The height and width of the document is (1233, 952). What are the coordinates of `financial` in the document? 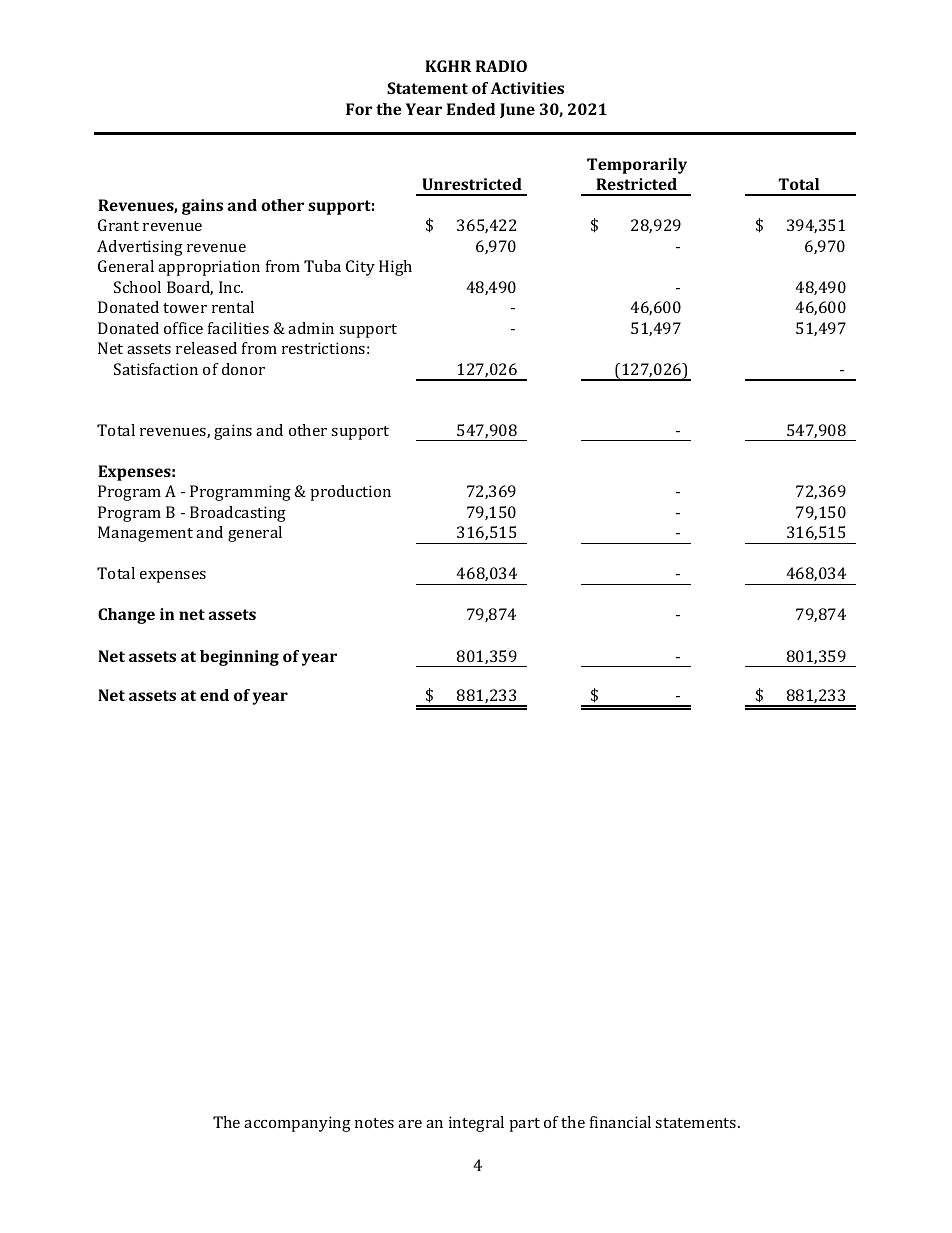 It's located at (620, 1122).
